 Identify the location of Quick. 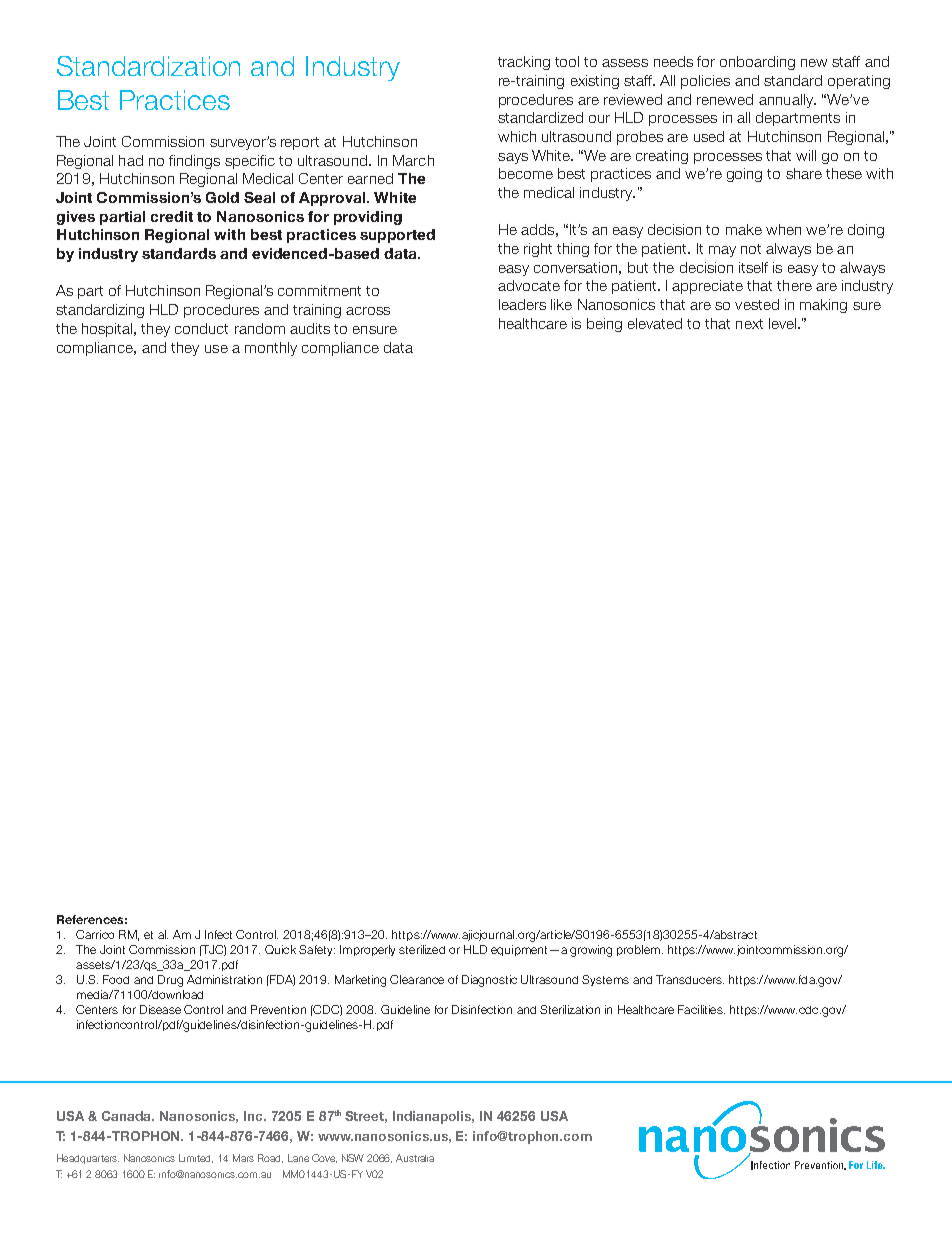
(280, 949).
